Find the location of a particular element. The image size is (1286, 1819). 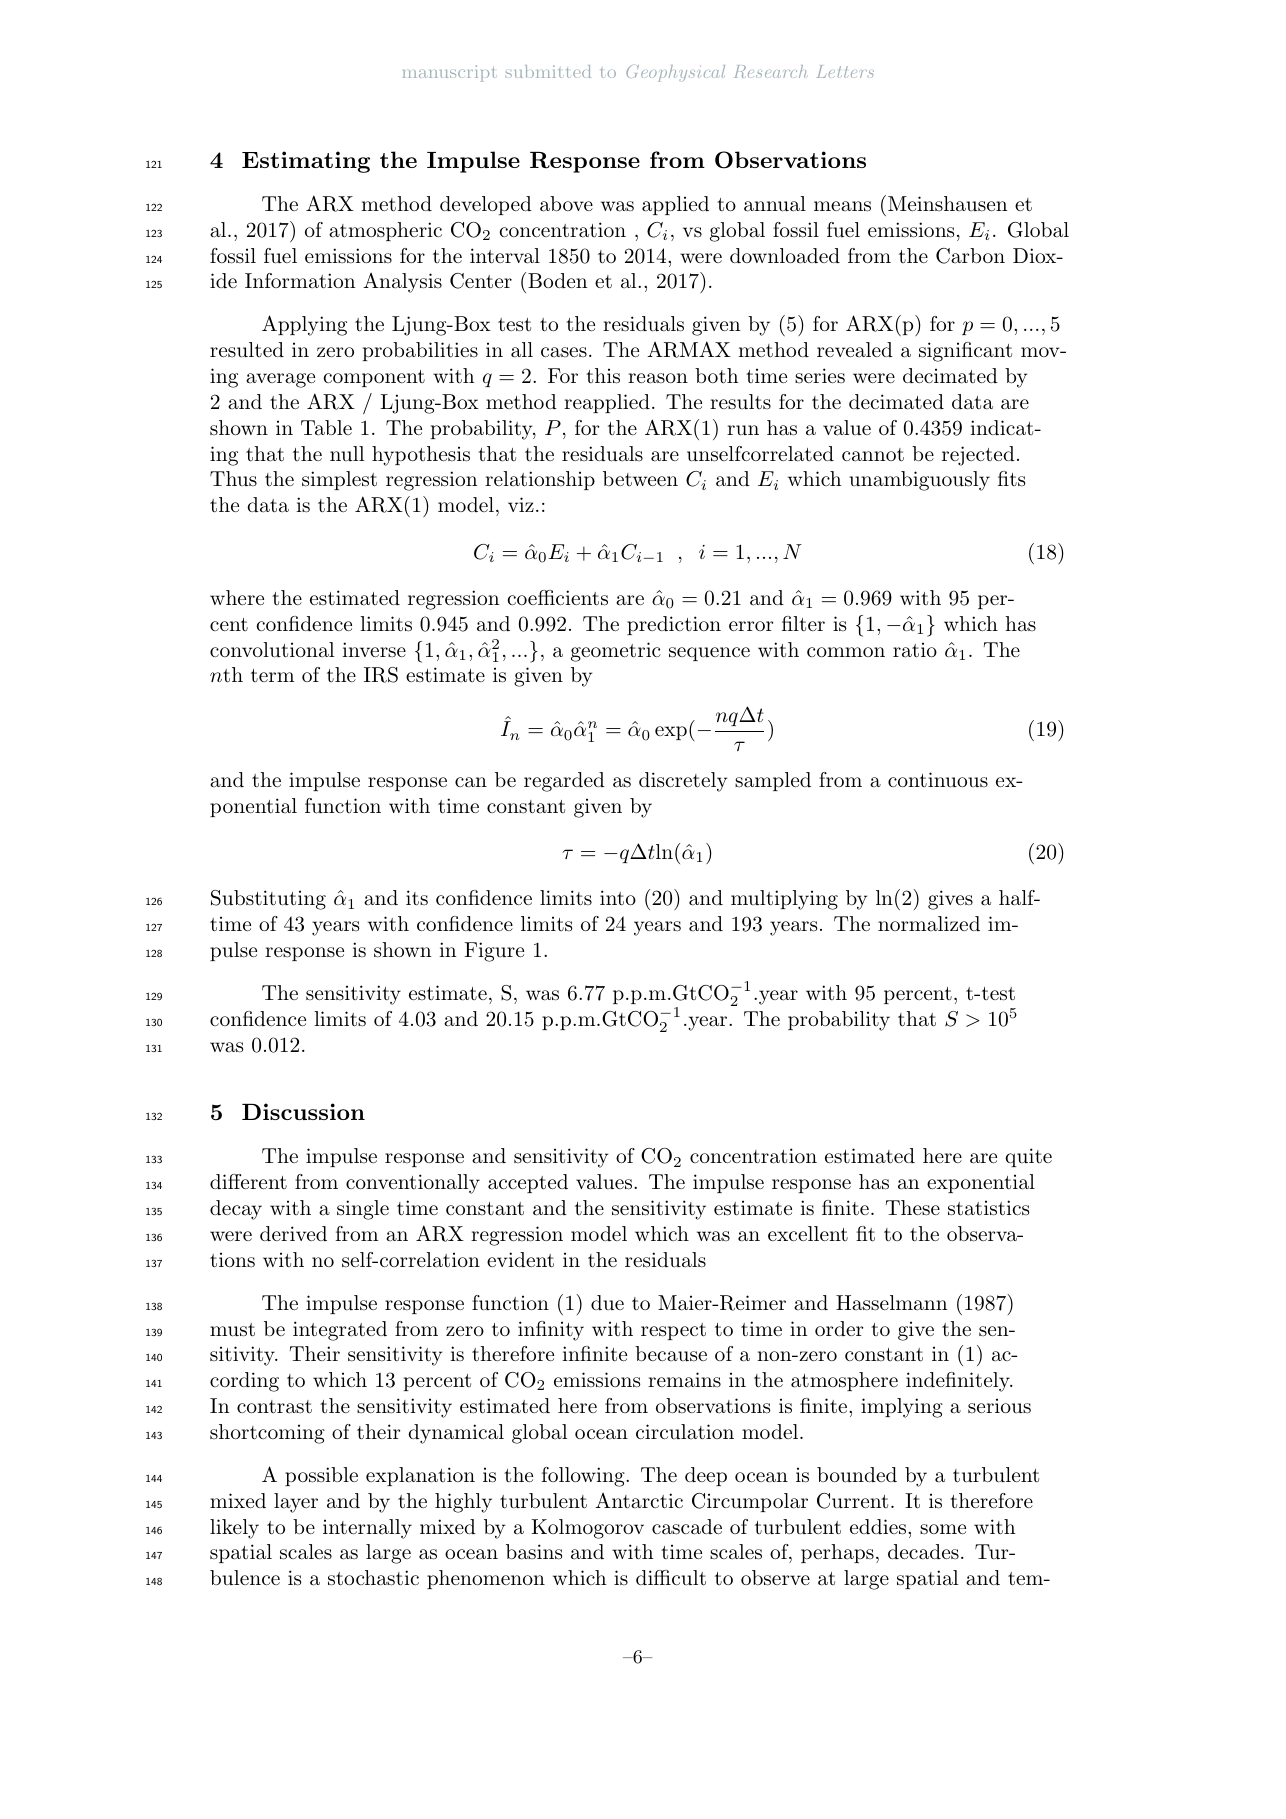

this is located at coordinates (603, 376).
